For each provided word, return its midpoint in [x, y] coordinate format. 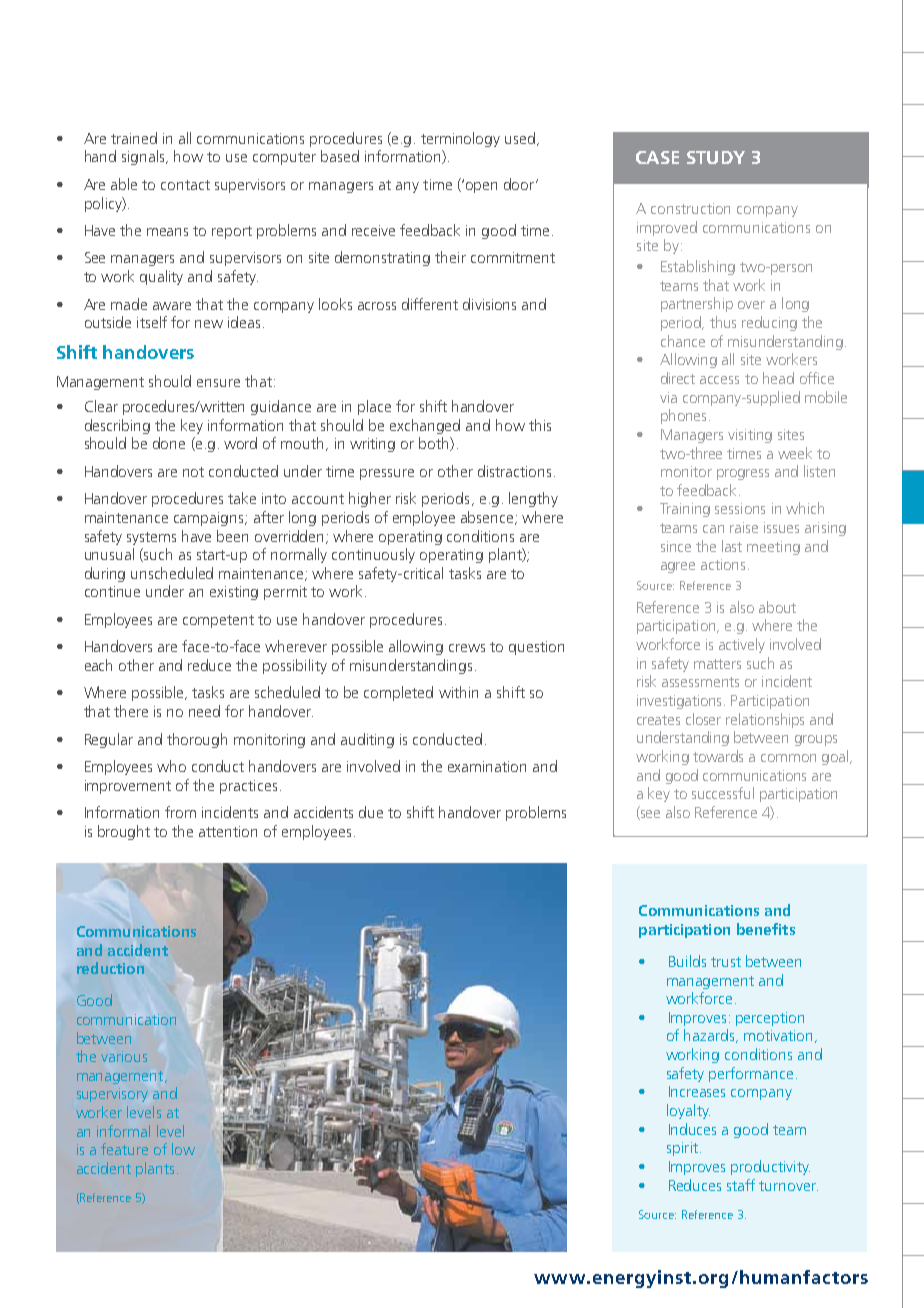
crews [467, 648]
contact [185, 185]
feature [124, 1149]
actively [742, 645]
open [481, 187]
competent [218, 621]
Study [716, 157]
